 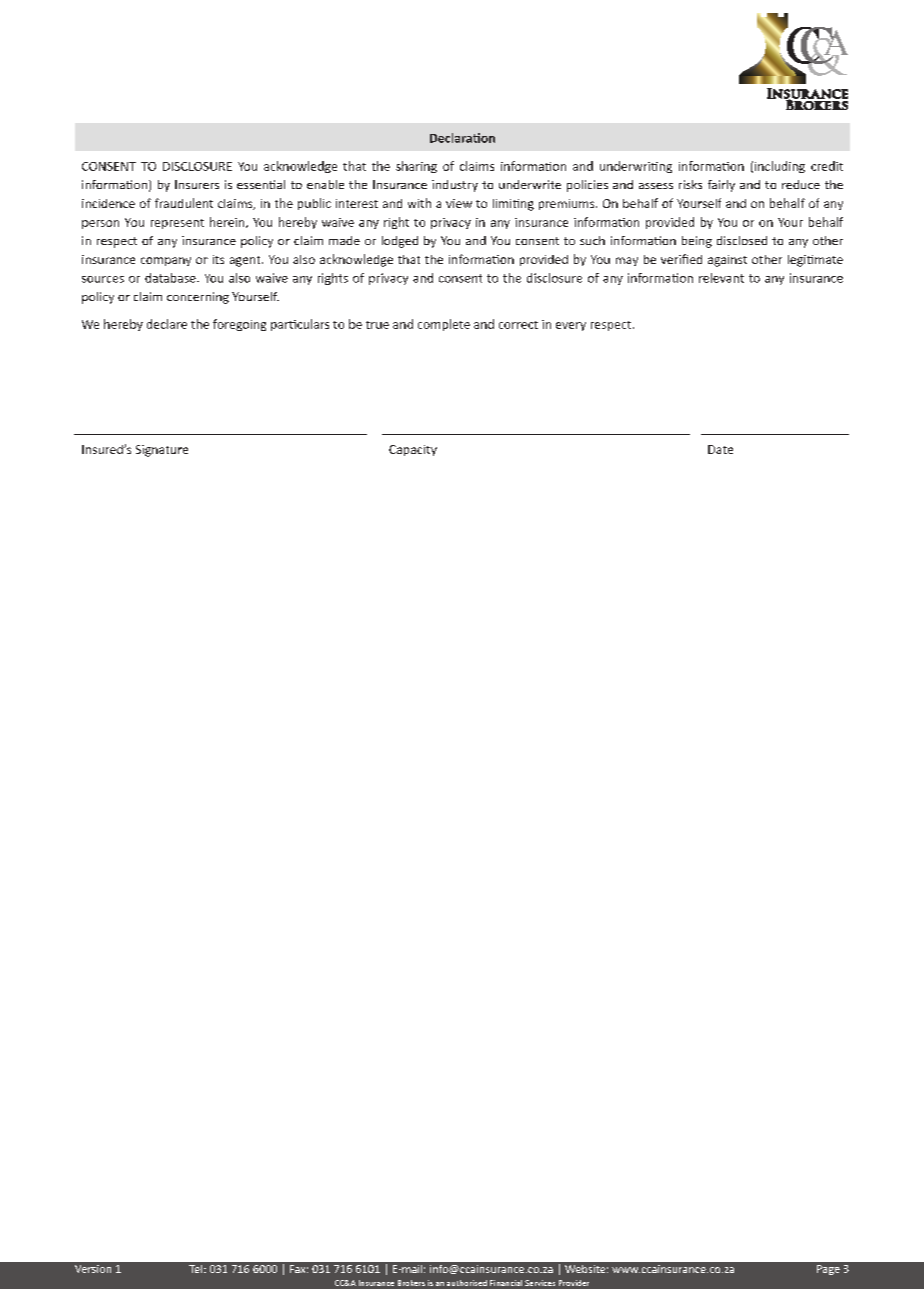 I want to click on Page, so click(x=828, y=1270).
